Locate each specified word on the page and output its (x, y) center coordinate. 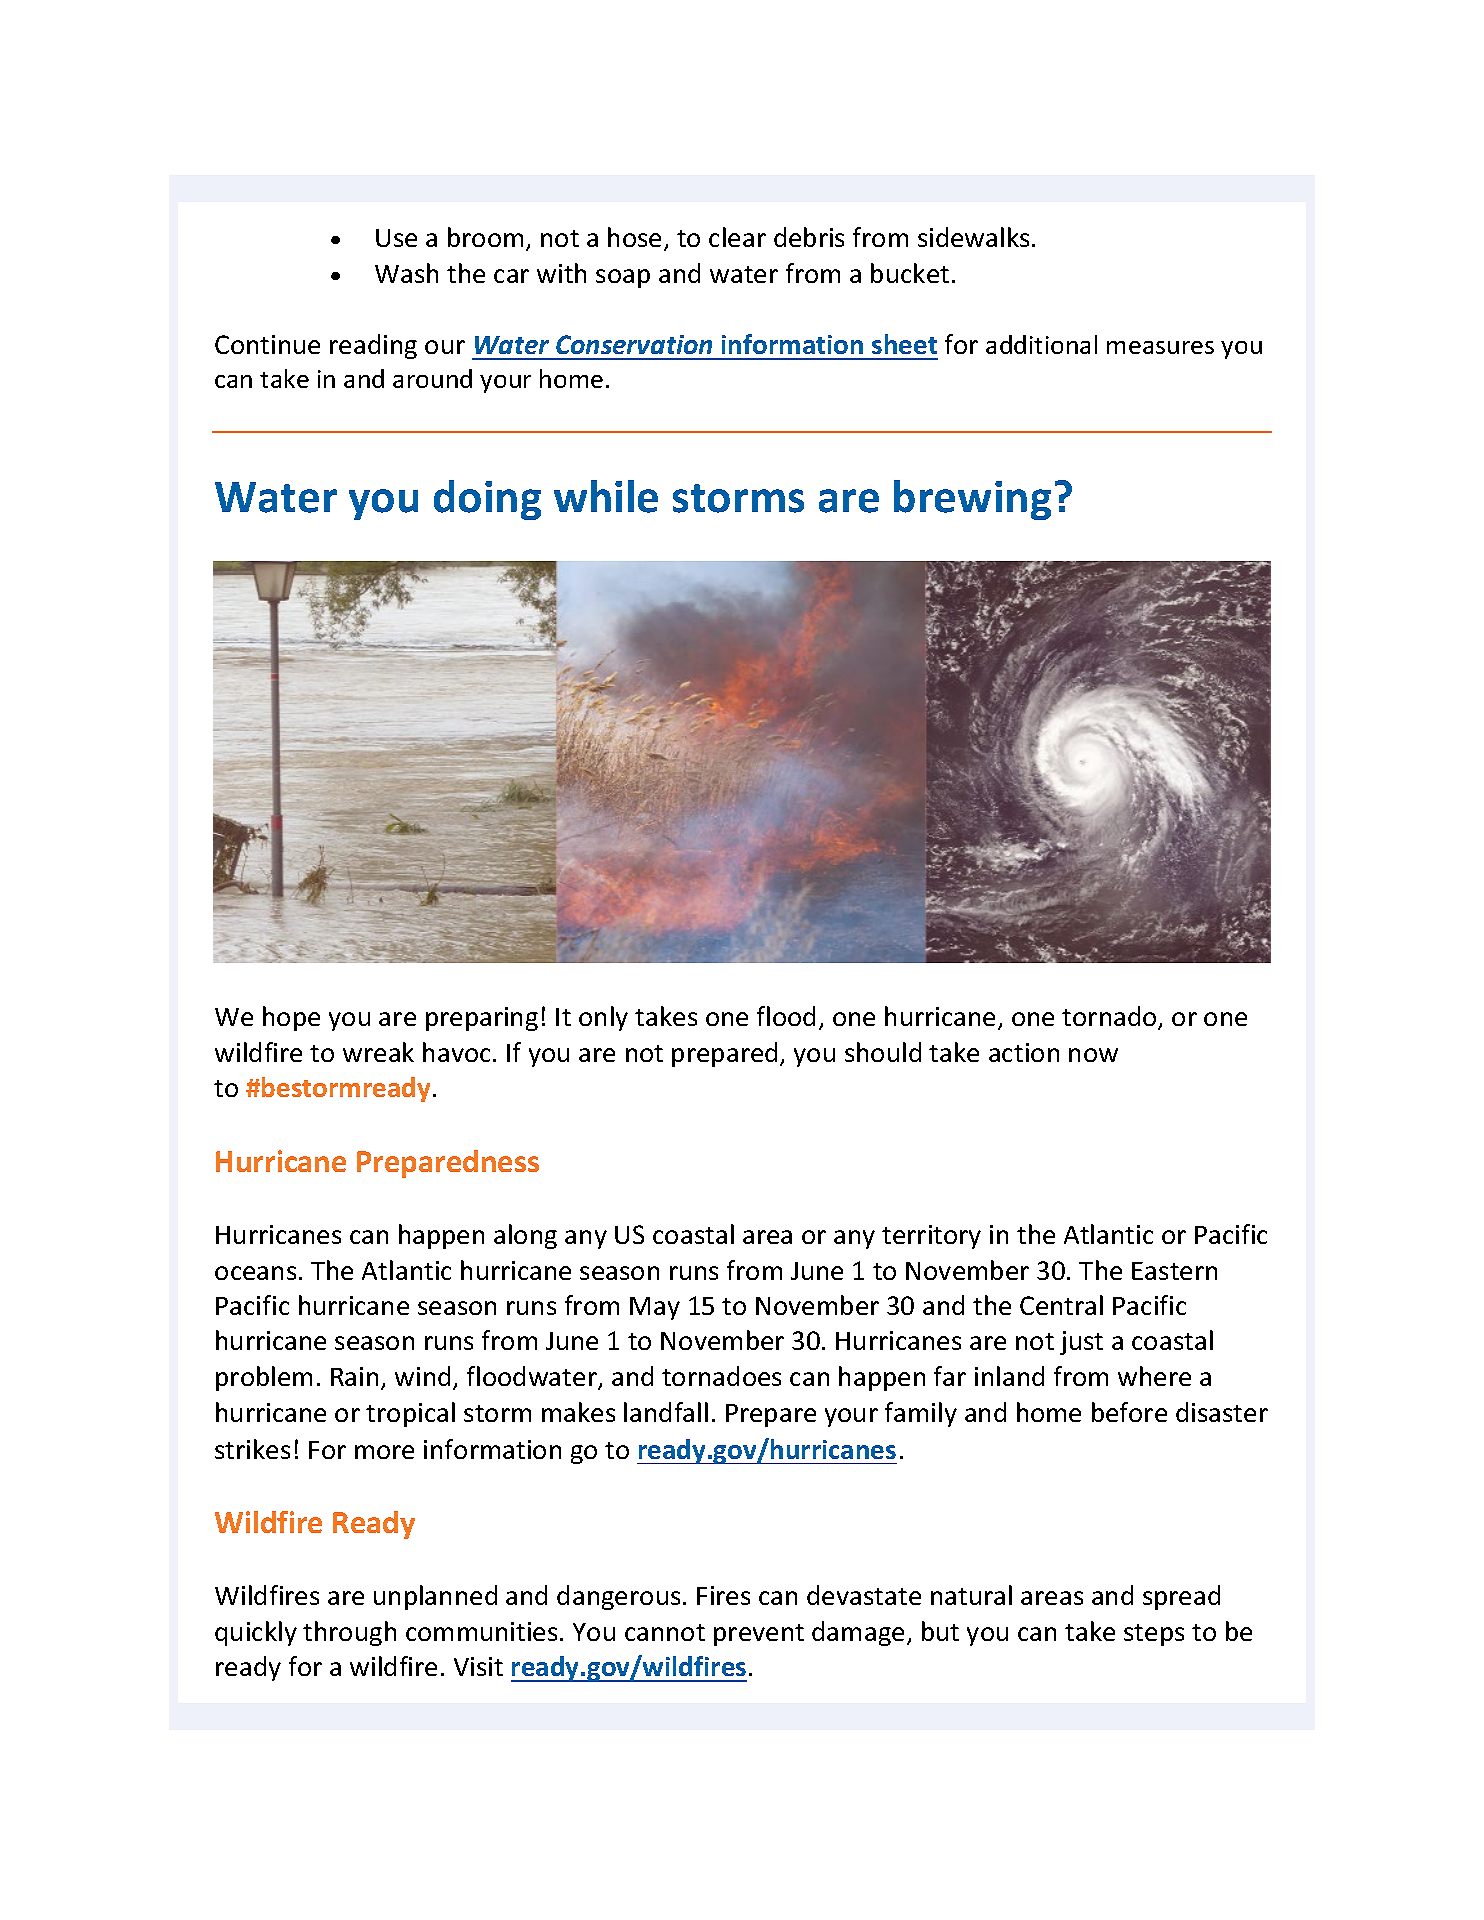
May (655, 1308)
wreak (378, 1052)
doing (487, 500)
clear (737, 237)
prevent (759, 1635)
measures (1160, 347)
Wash (406, 273)
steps (1154, 1635)
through (349, 1633)
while (606, 496)
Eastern (1174, 1271)
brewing (972, 500)
